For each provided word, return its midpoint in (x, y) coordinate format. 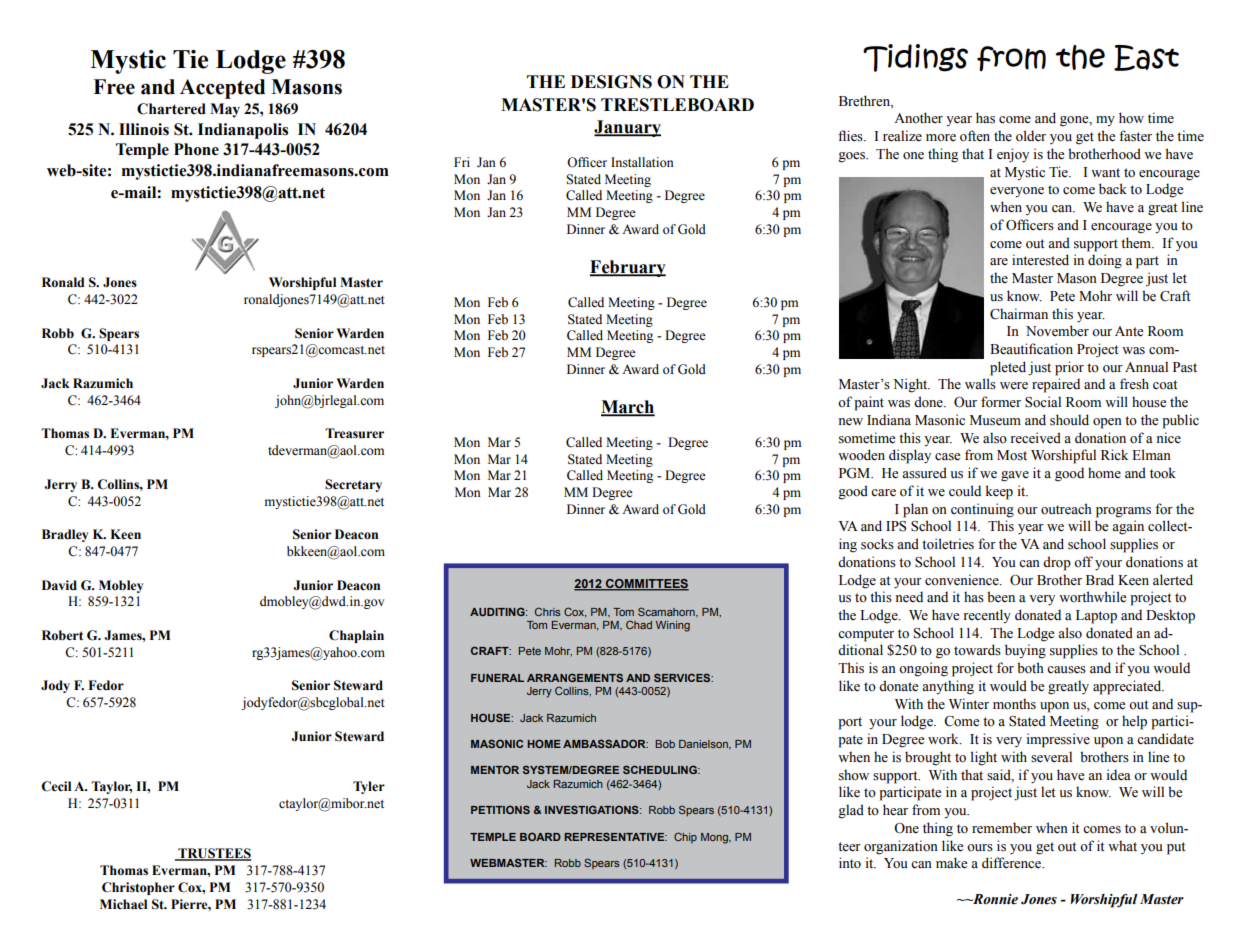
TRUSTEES (214, 854)
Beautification (1031, 349)
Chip (685, 837)
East (1146, 58)
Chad (639, 624)
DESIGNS (611, 82)
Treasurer (354, 433)
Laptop (1096, 617)
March (628, 408)
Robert (62, 635)
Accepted (222, 89)
